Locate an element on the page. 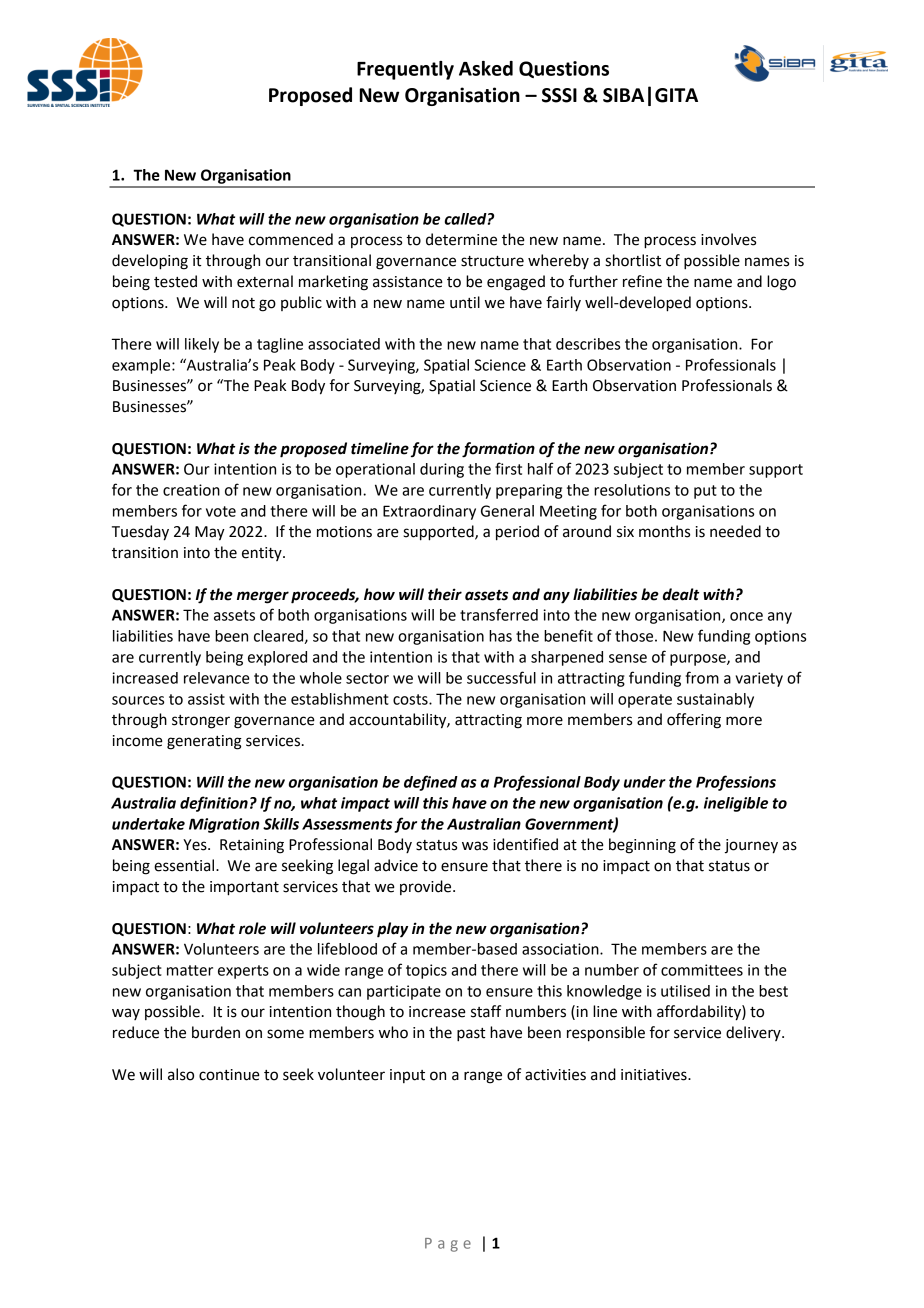  burden is located at coordinates (216, 1032).
